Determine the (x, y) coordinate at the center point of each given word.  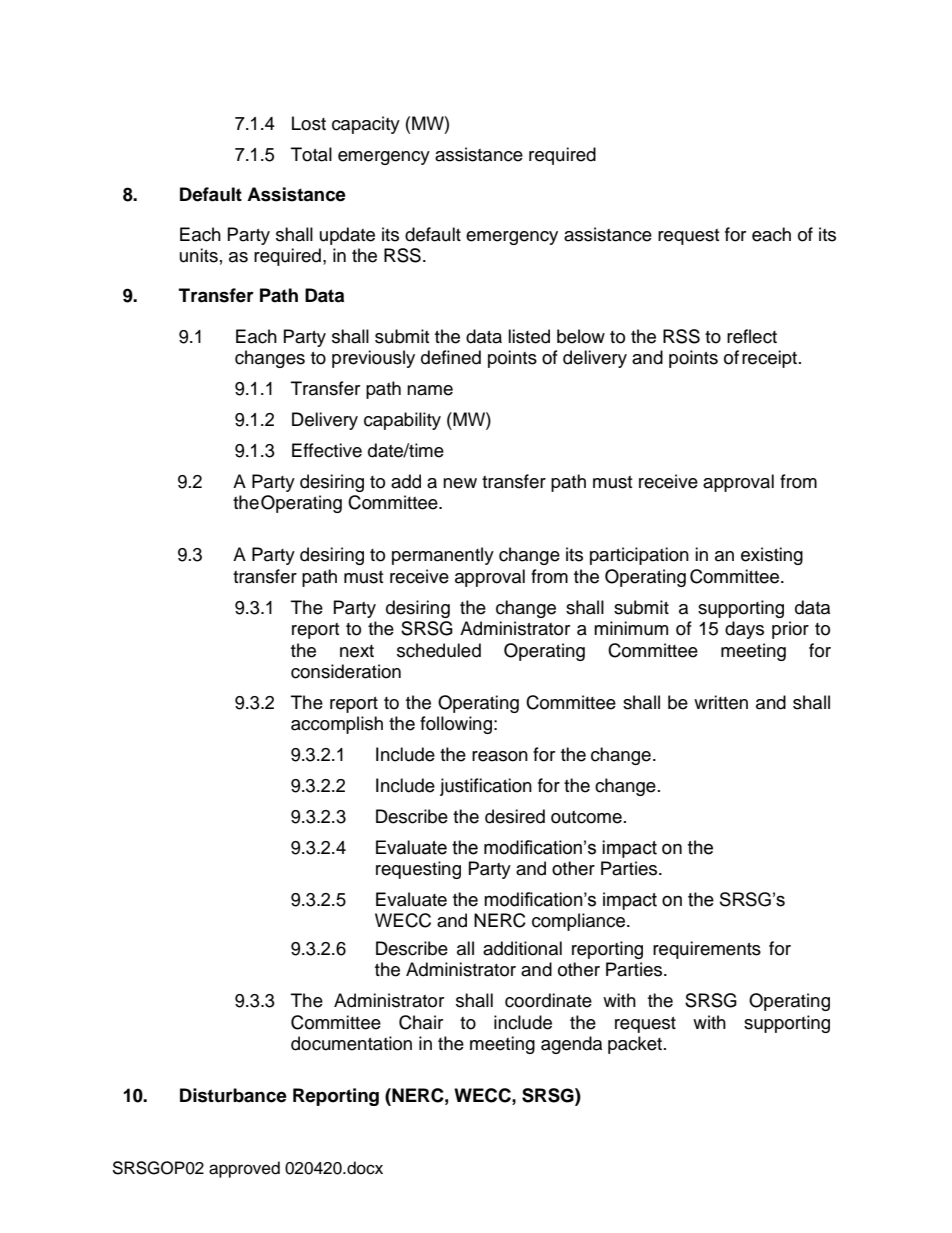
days (744, 630)
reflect (752, 336)
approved (244, 1169)
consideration (346, 671)
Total (311, 154)
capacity (366, 125)
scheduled (439, 650)
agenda (571, 1045)
